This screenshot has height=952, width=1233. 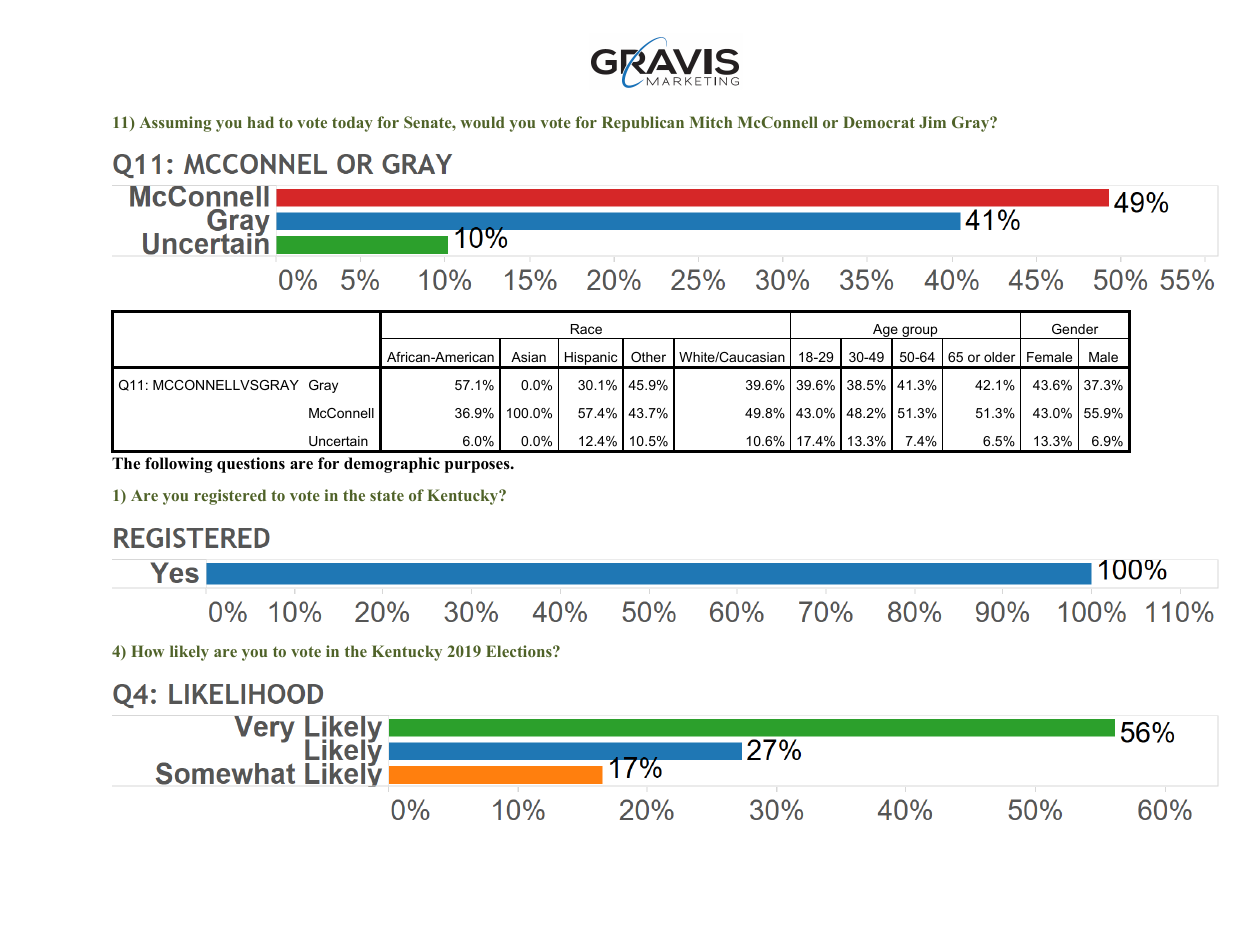 What do you see at coordinates (189, 653) in the screenshot?
I see `likely` at bounding box center [189, 653].
